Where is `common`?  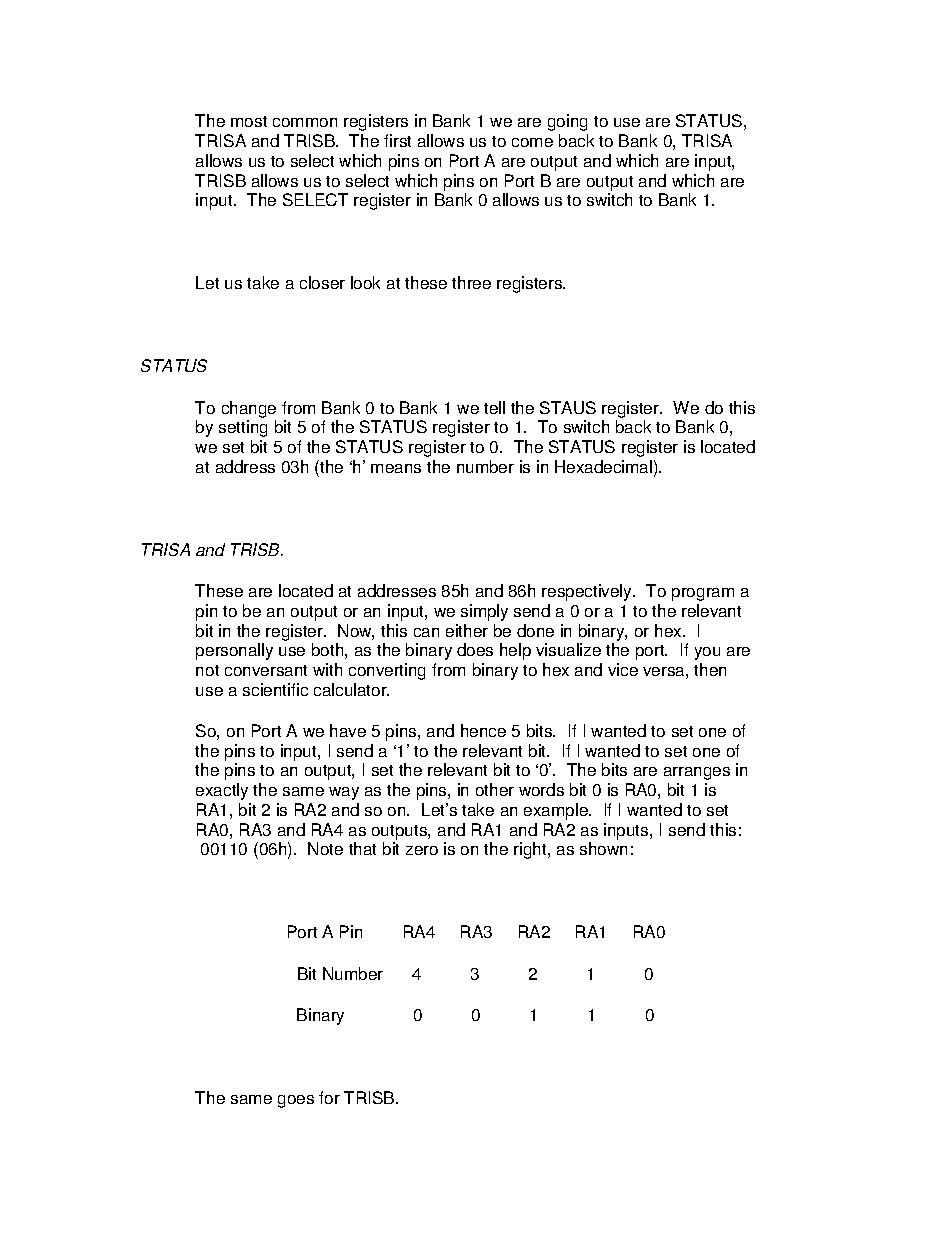
common is located at coordinates (305, 122).
